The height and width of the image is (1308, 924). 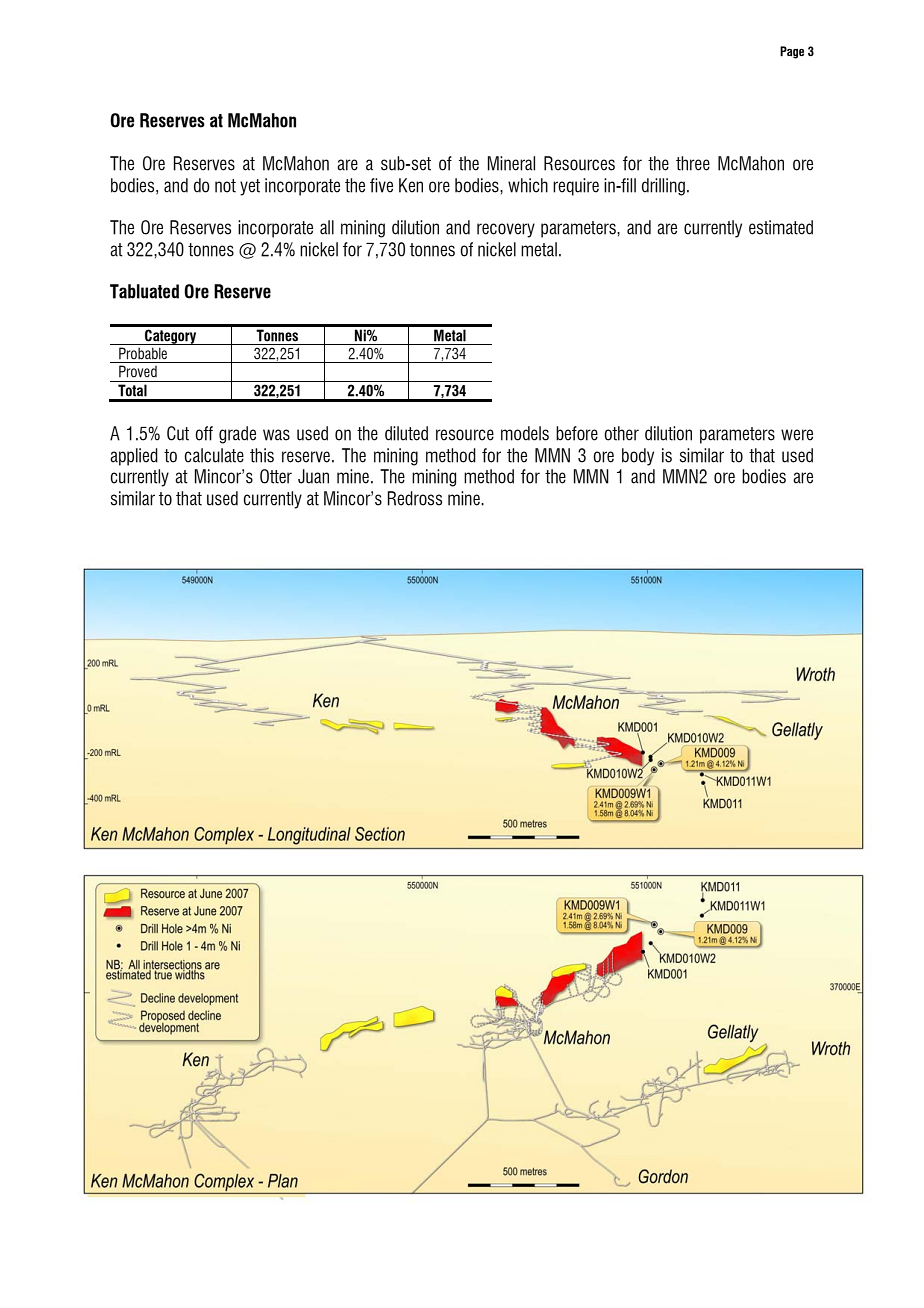 What do you see at coordinates (406, 433) in the image?
I see `diluted` at bounding box center [406, 433].
